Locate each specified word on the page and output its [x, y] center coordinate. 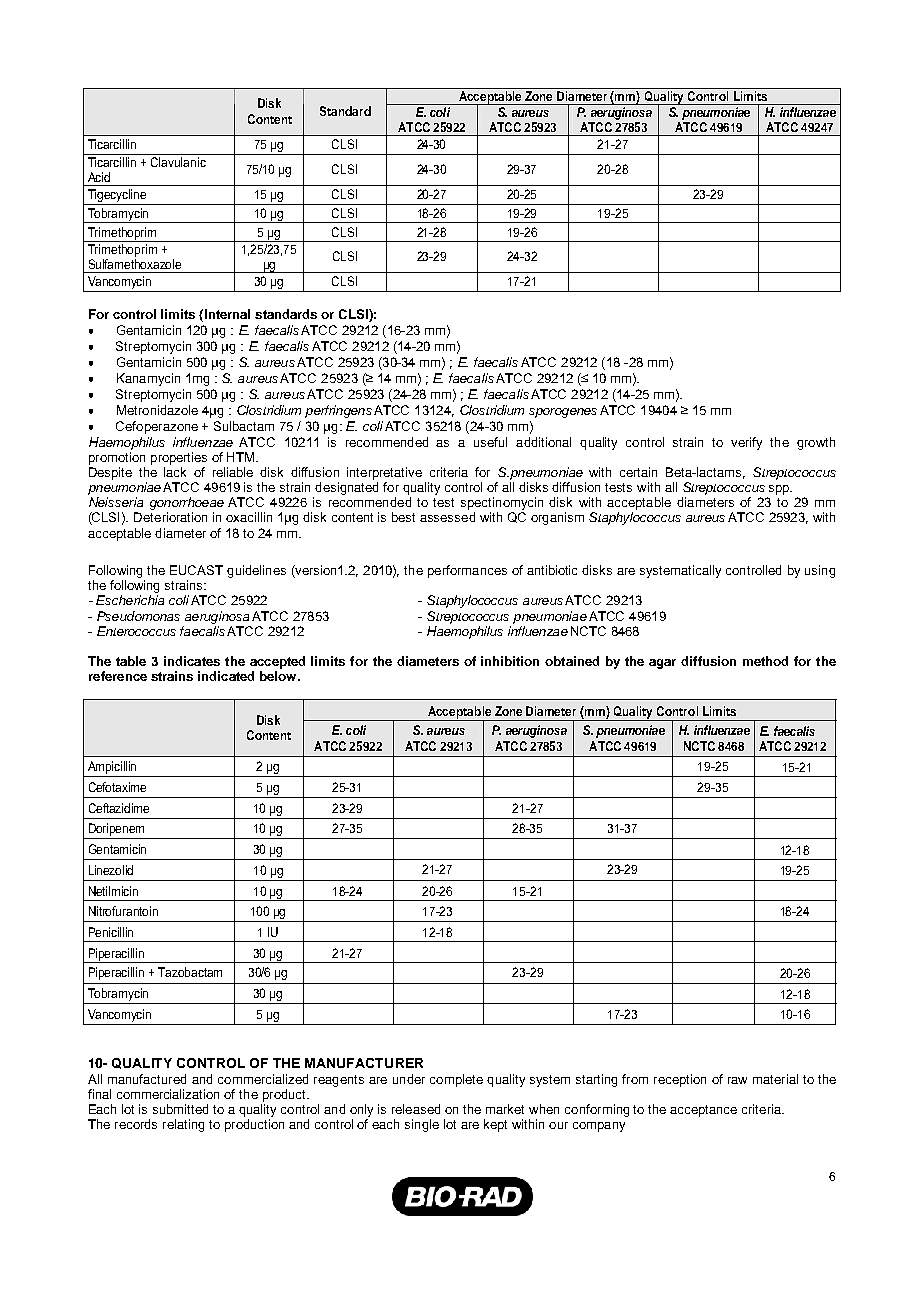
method [765, 661]
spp [780, 490]
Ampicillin [112, 767]
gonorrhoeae [187, 505]
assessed [447, 517]
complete [456, 1080]
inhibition [510, 661]
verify [746, 443]
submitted [180, 1109]
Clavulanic [178, 162]
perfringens [338, 411]
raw [737, 1080]
